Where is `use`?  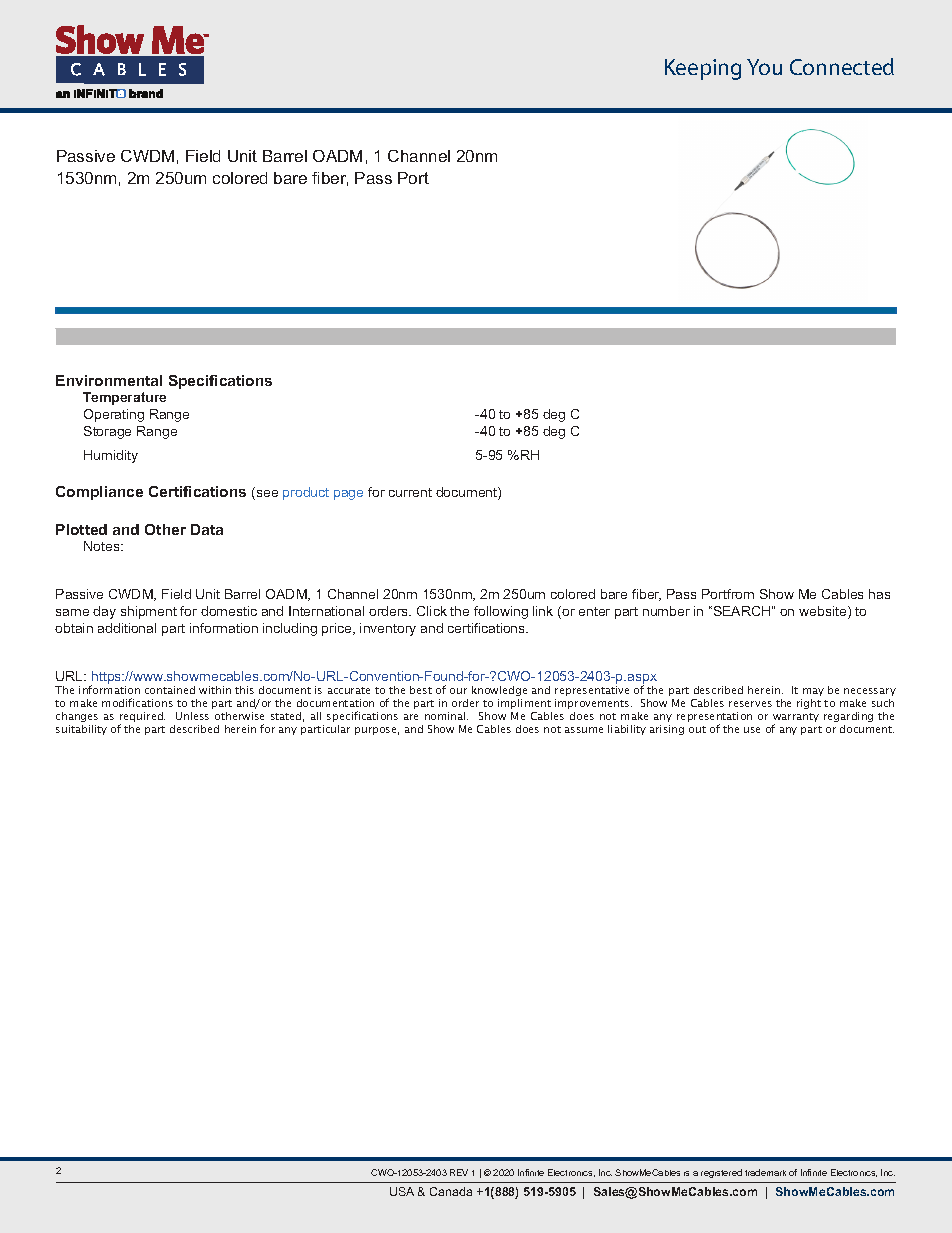 use is located at coordinates (752, 730).
